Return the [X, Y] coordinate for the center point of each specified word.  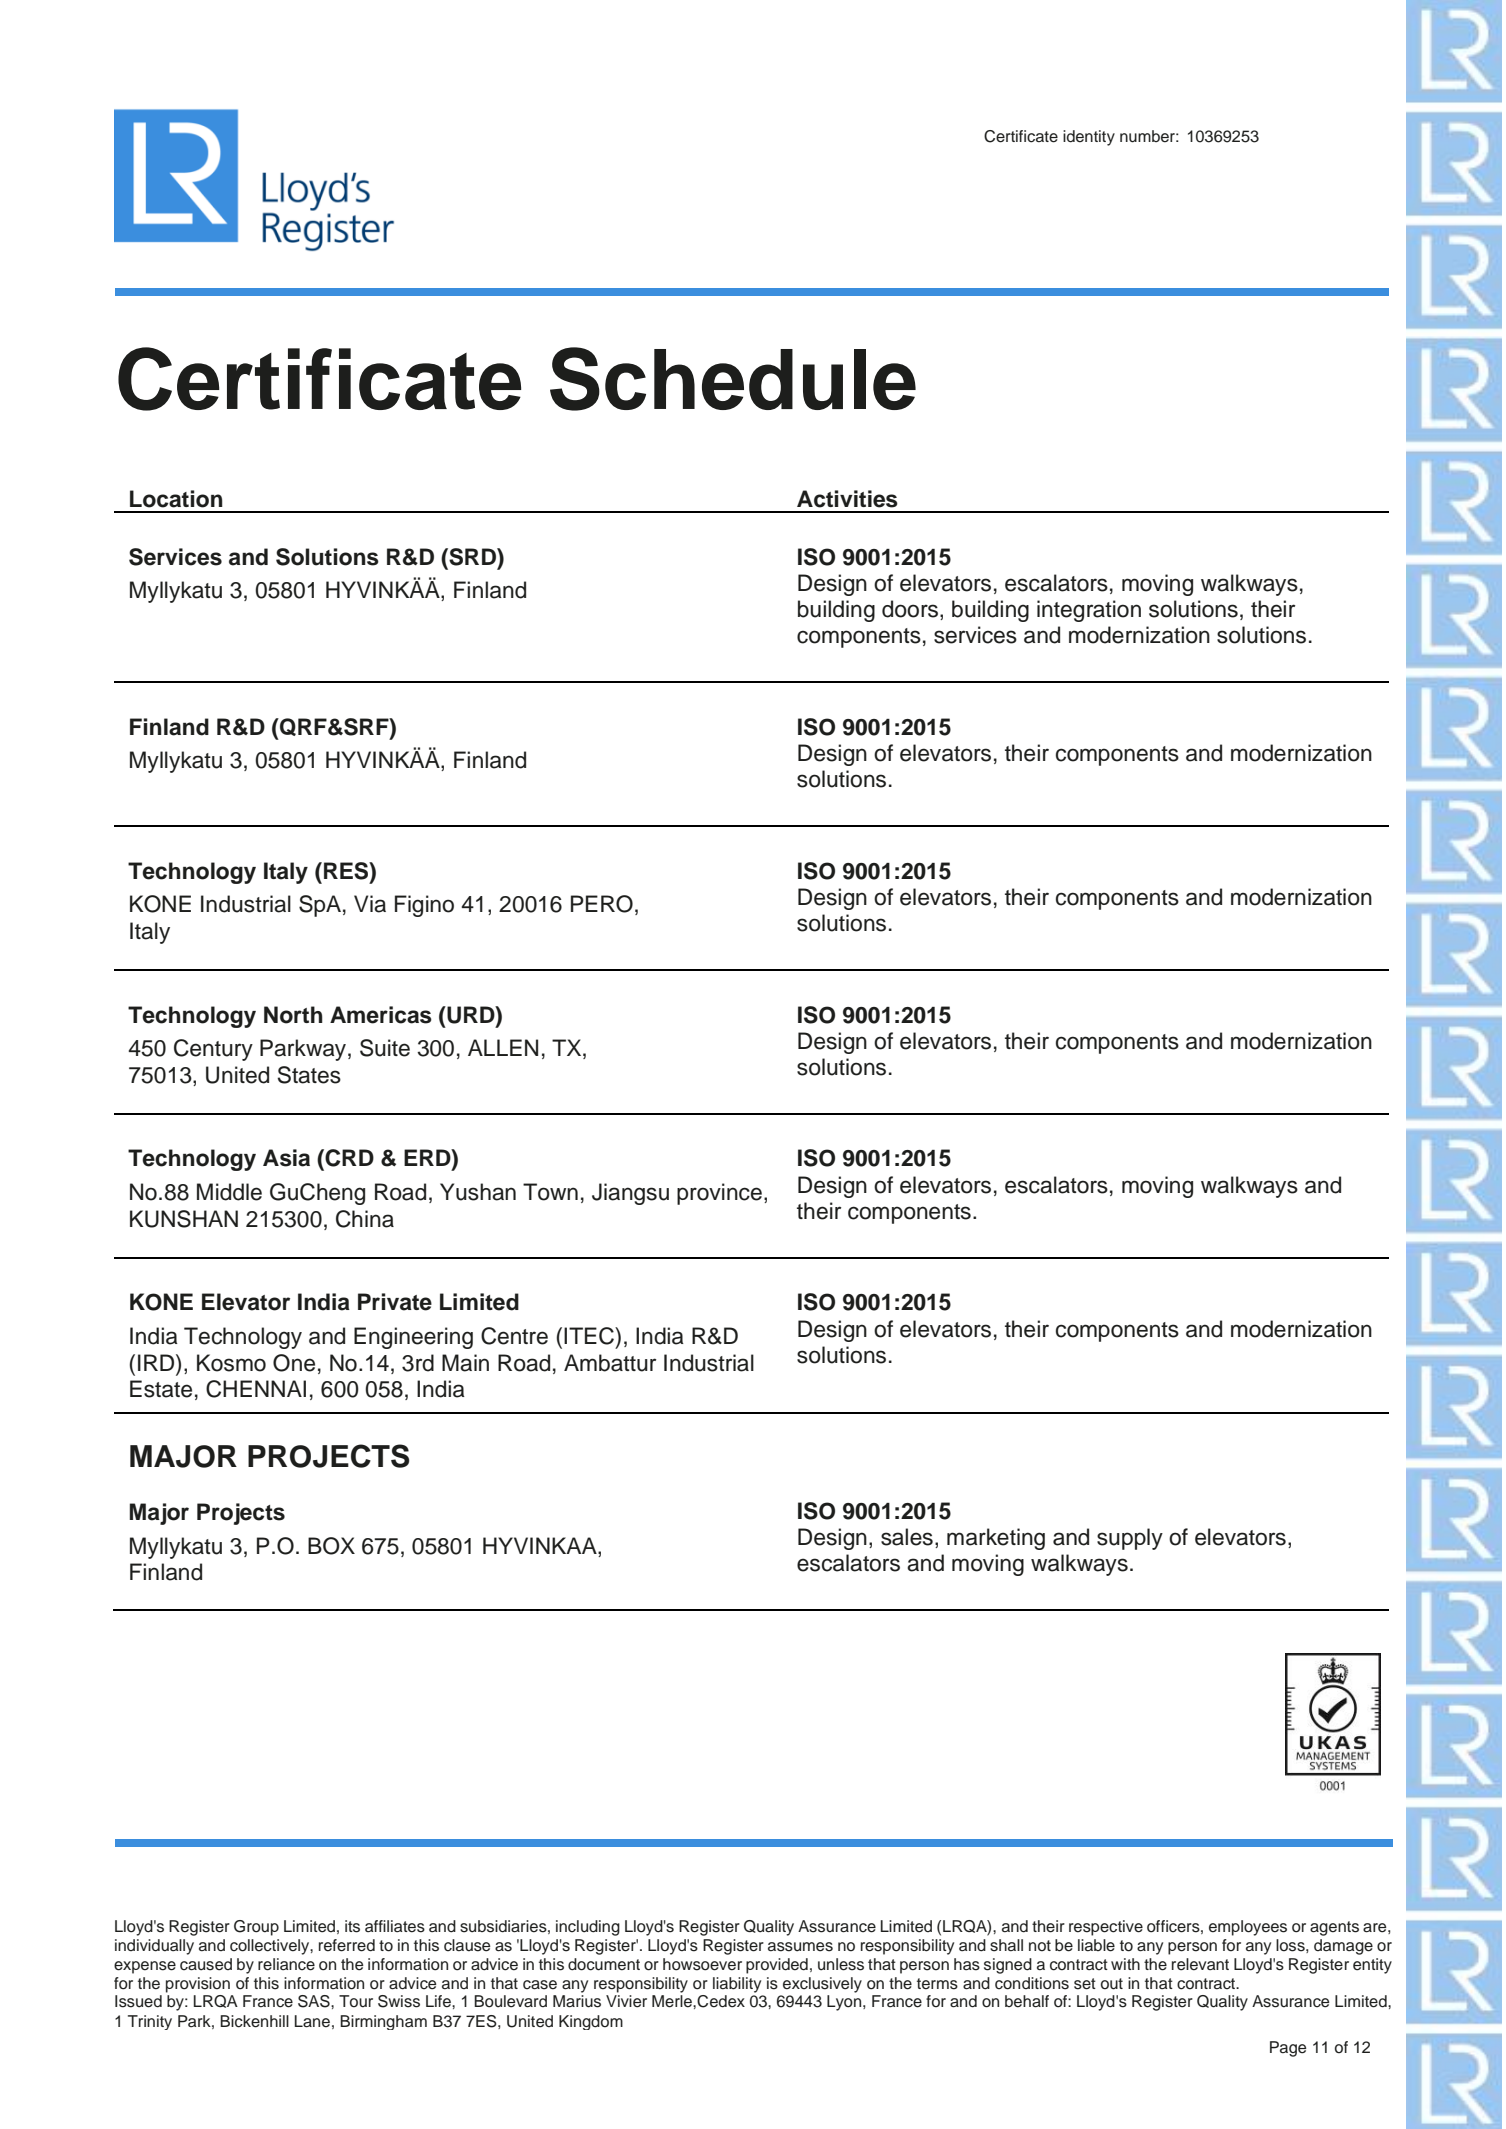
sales [907, 1537]
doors [910, 609]
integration [1089, 611]
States [309, 1075]
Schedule [733, 379]
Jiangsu [630, 1194]
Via [370, 904]
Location [176, 499]
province [719, 1194]
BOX [331, 1546]
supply [1130, 1539]
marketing [996, 1539]
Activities [847, 499]
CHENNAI [256, 1389]
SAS [315, 2001]
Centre [514, 1336]
